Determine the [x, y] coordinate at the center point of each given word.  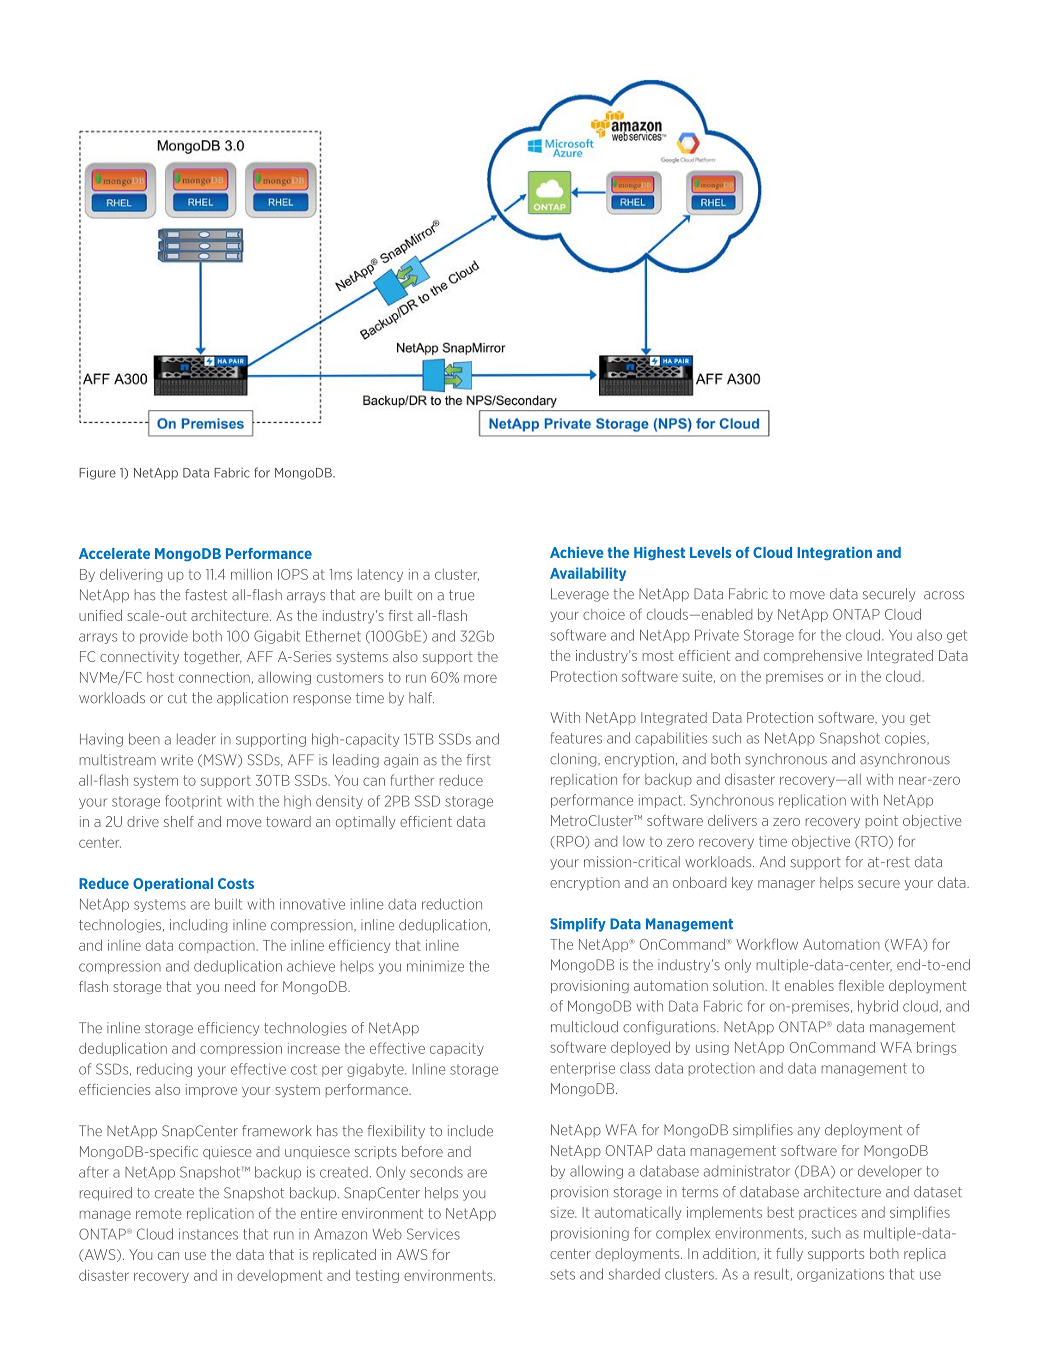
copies [906, 739]
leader [196, 739]
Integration [834, 554]
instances [208, 1234]
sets [562, 1274]
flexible [861, 985]
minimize [435, 966]
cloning [574, 760]
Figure [97, 474]
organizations [840, 1275]
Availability [588, 574]
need [240, 986]
